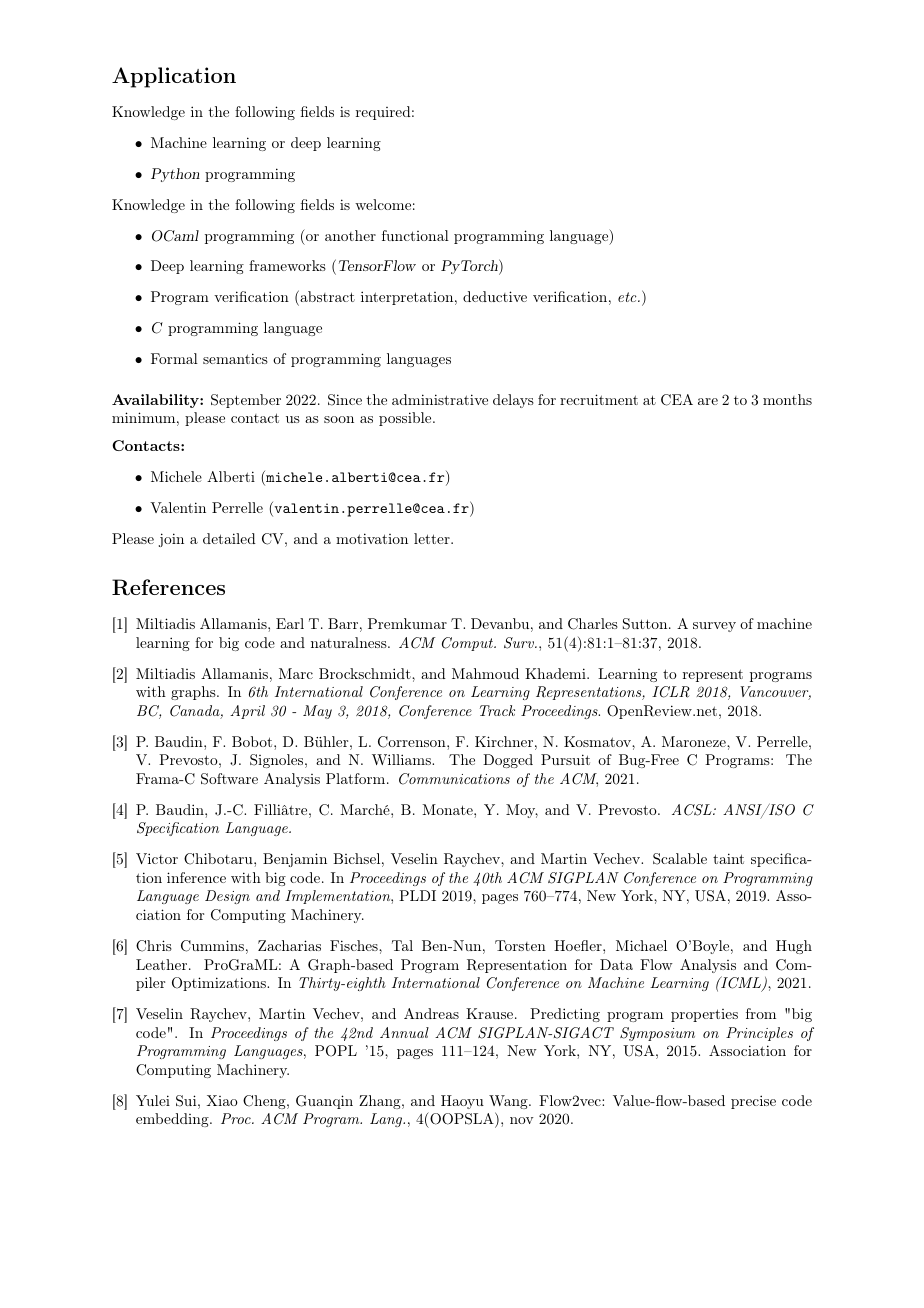  What do you see at coordinates (509, 1102) in the screenshot?
I see `Wang` at bounding box center [509, 1102].
